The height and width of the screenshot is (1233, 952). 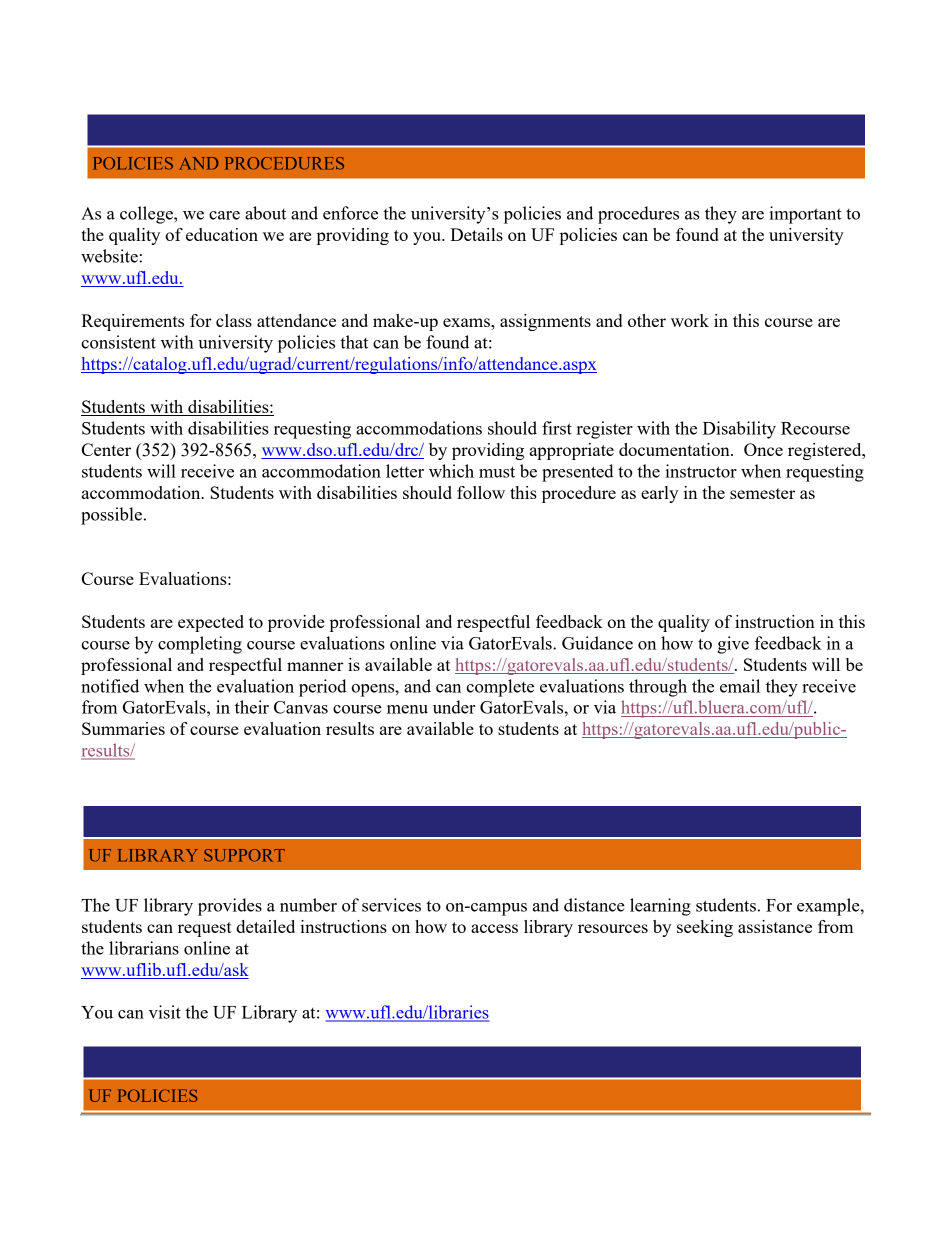 What do you see at coordinates (805, 215) in the screenshot?
I see `important` at bounding box center [805, 215].
